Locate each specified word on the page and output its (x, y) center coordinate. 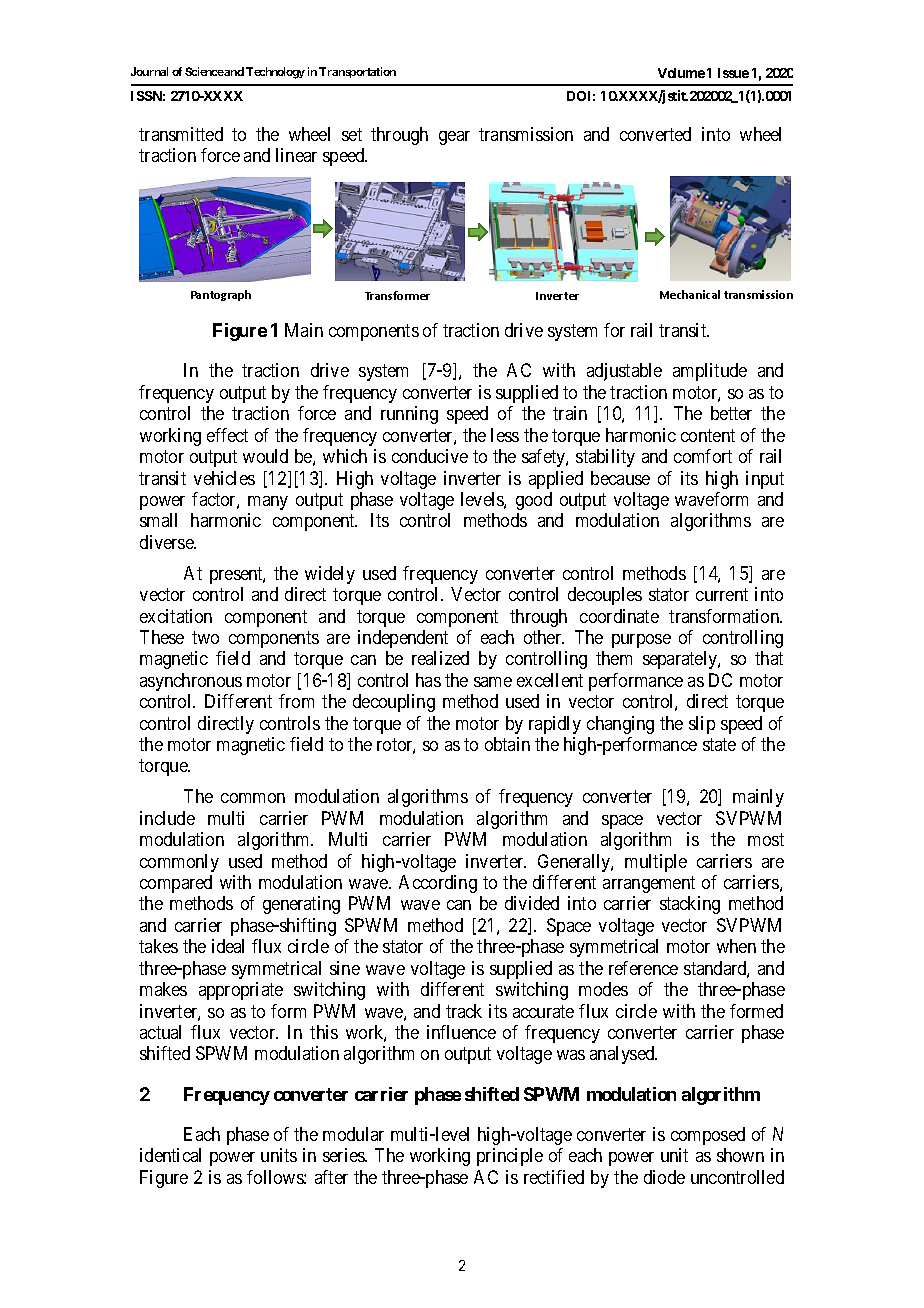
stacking (690, 905)
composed (708, 1136)
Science (204, 71)
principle (510, 1157)
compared (176, 884)
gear (454, 138)
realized (440, 658)
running (409, 415)
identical (170, 1155)
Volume (681, 73)
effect (227, 435)
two (205, 637)
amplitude (710, 372)
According (438, 884)
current (722, 594)
